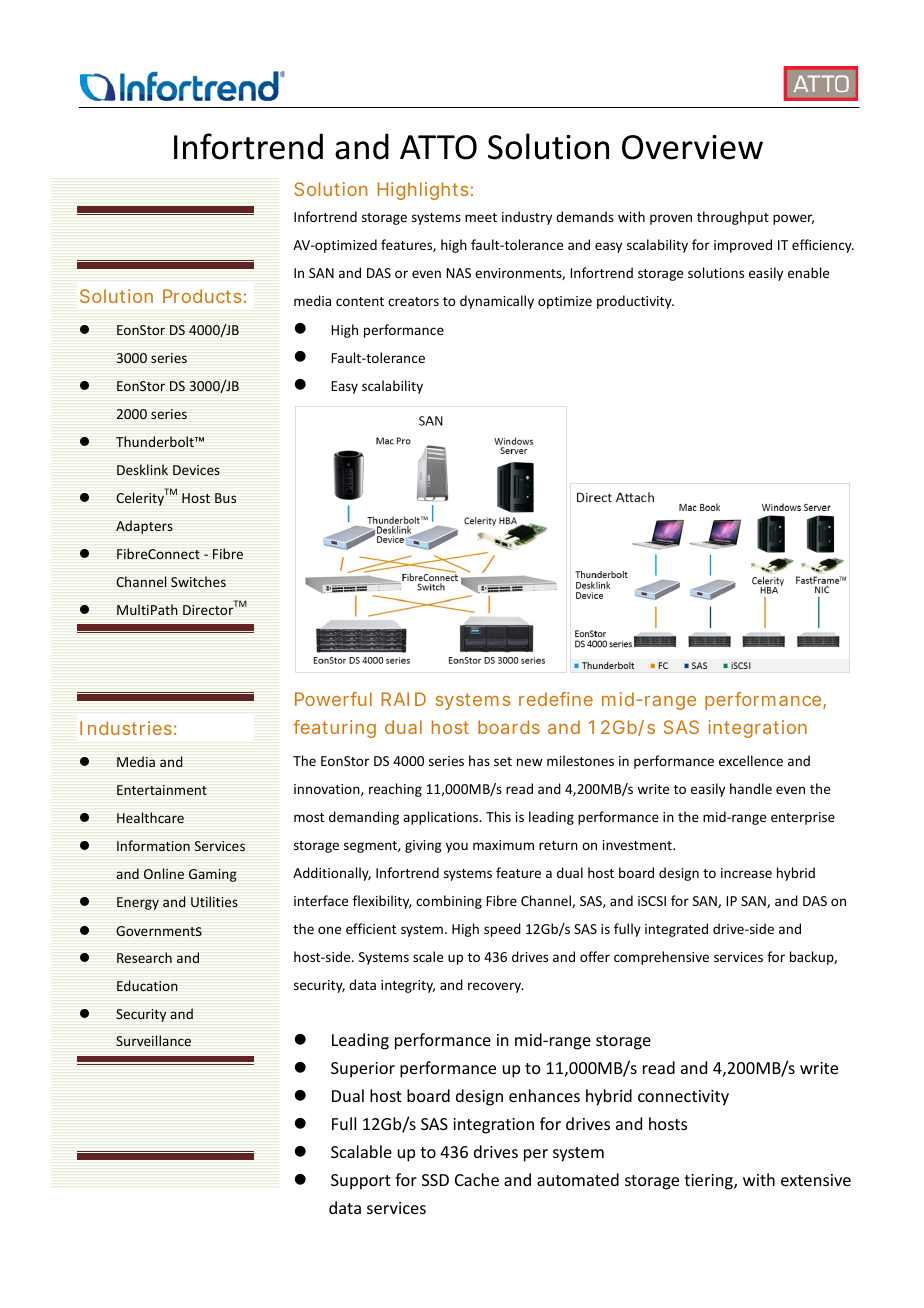 The width and height of the page is (924, 1308). Describe the element at coordinates (635, 302) in the page. I see `productivity` at that location.
